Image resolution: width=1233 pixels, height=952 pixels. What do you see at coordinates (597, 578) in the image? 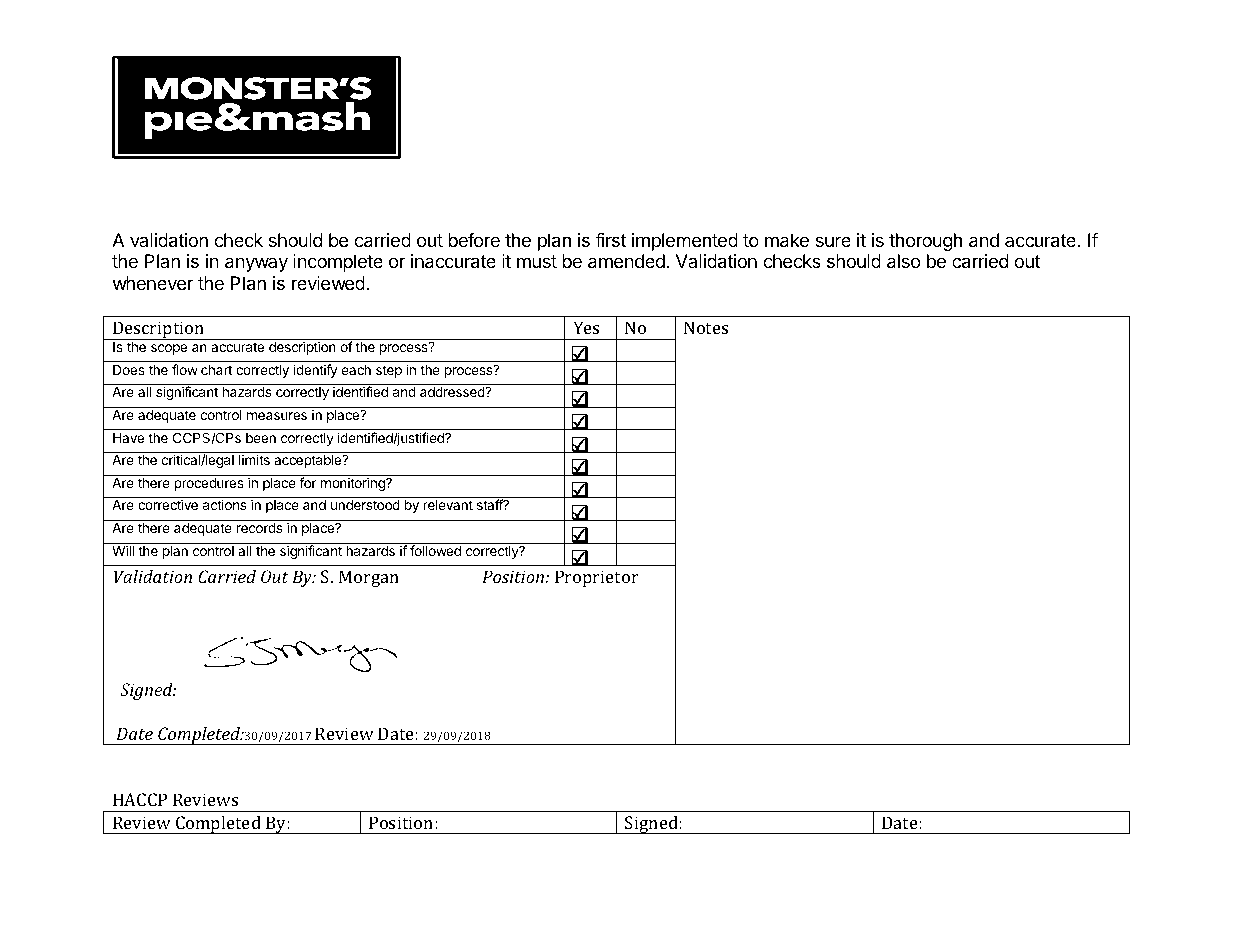
I see `Proprietor` at bounding box center [597, 578].
